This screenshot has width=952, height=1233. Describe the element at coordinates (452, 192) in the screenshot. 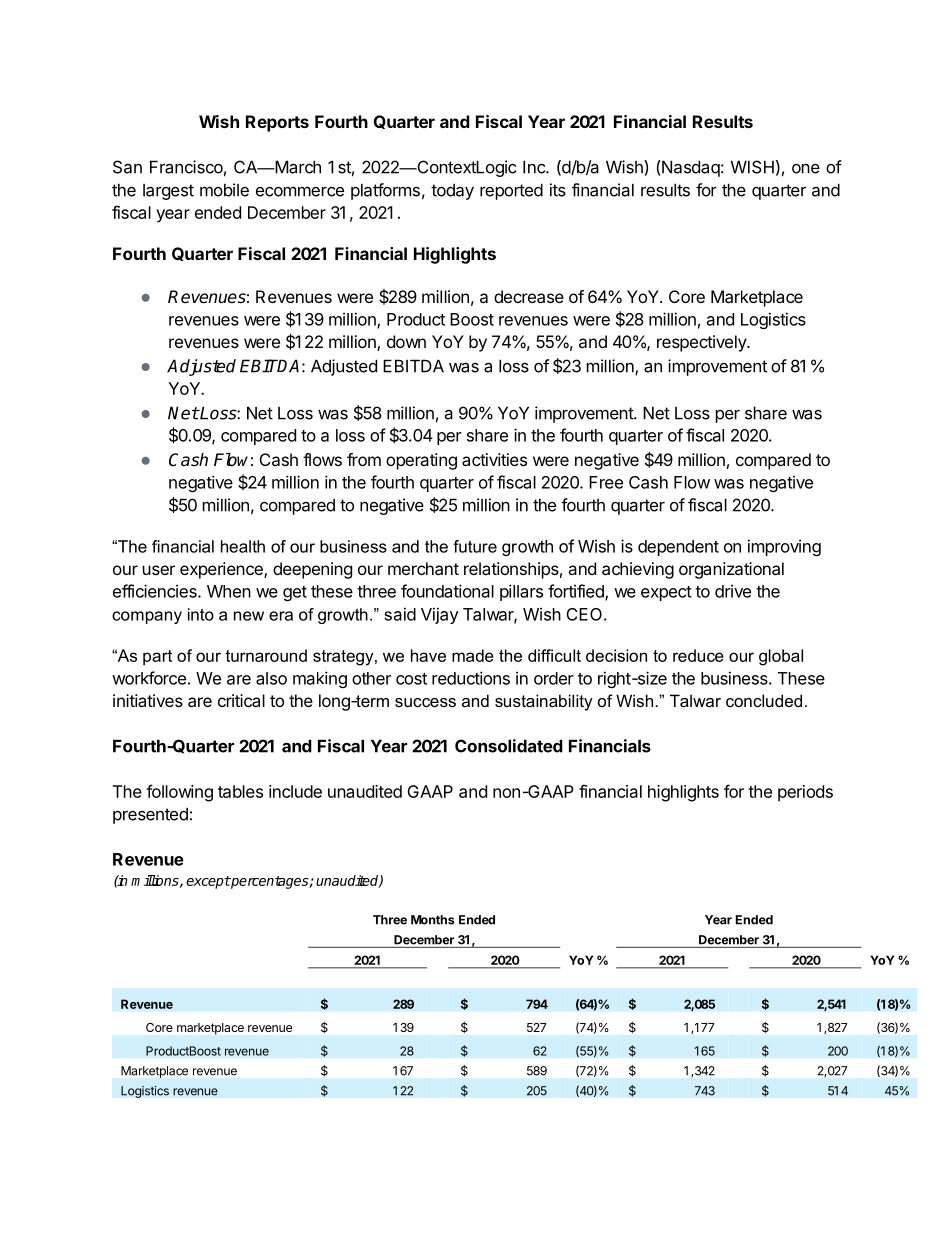

I see `today` at that location.
